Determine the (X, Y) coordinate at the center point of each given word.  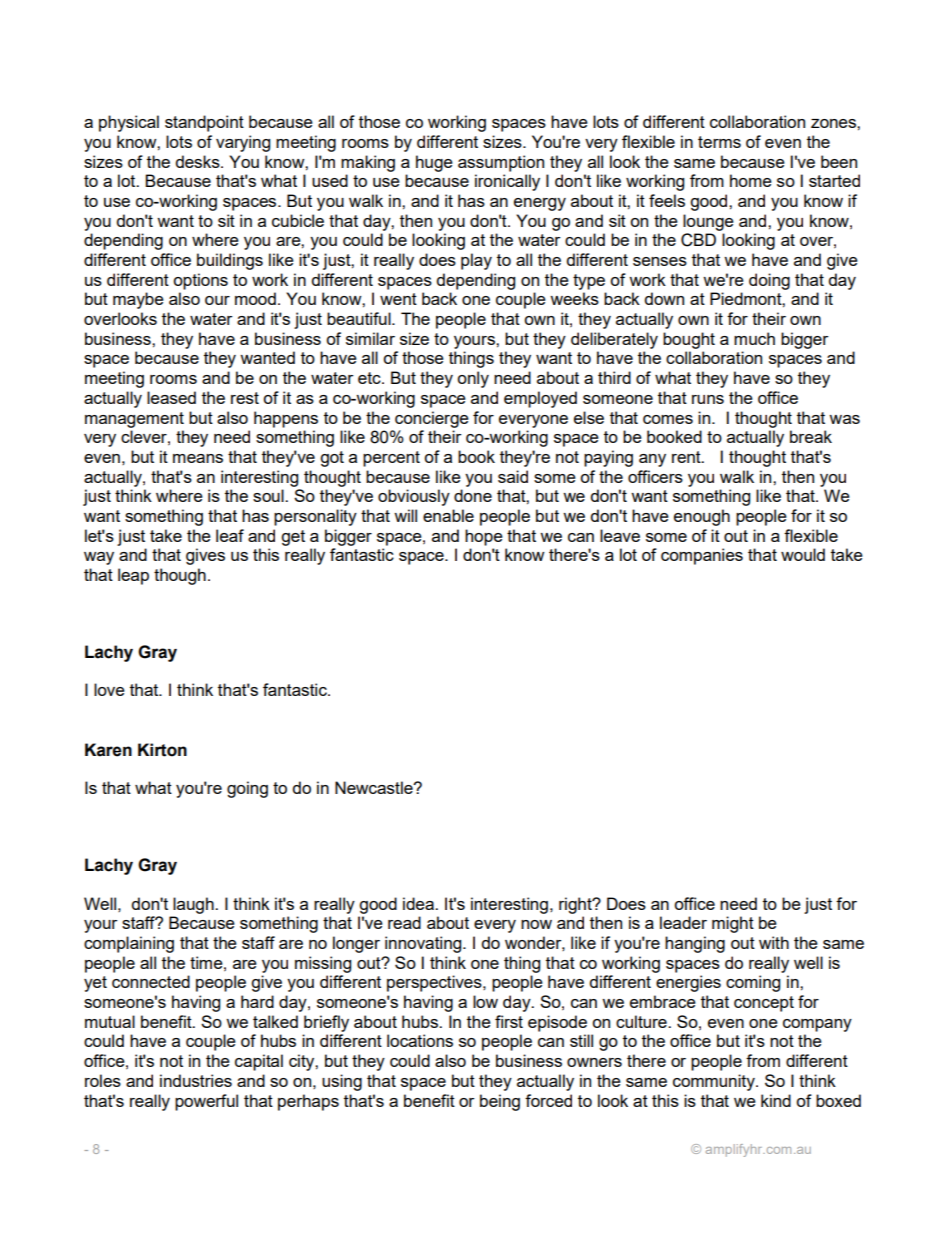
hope (484, 537)
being (500, 1102)
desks (198, 161)
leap (133, 576)
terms (719, 142)
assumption (501, 163)
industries (196, 1080)
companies (702, 556)
